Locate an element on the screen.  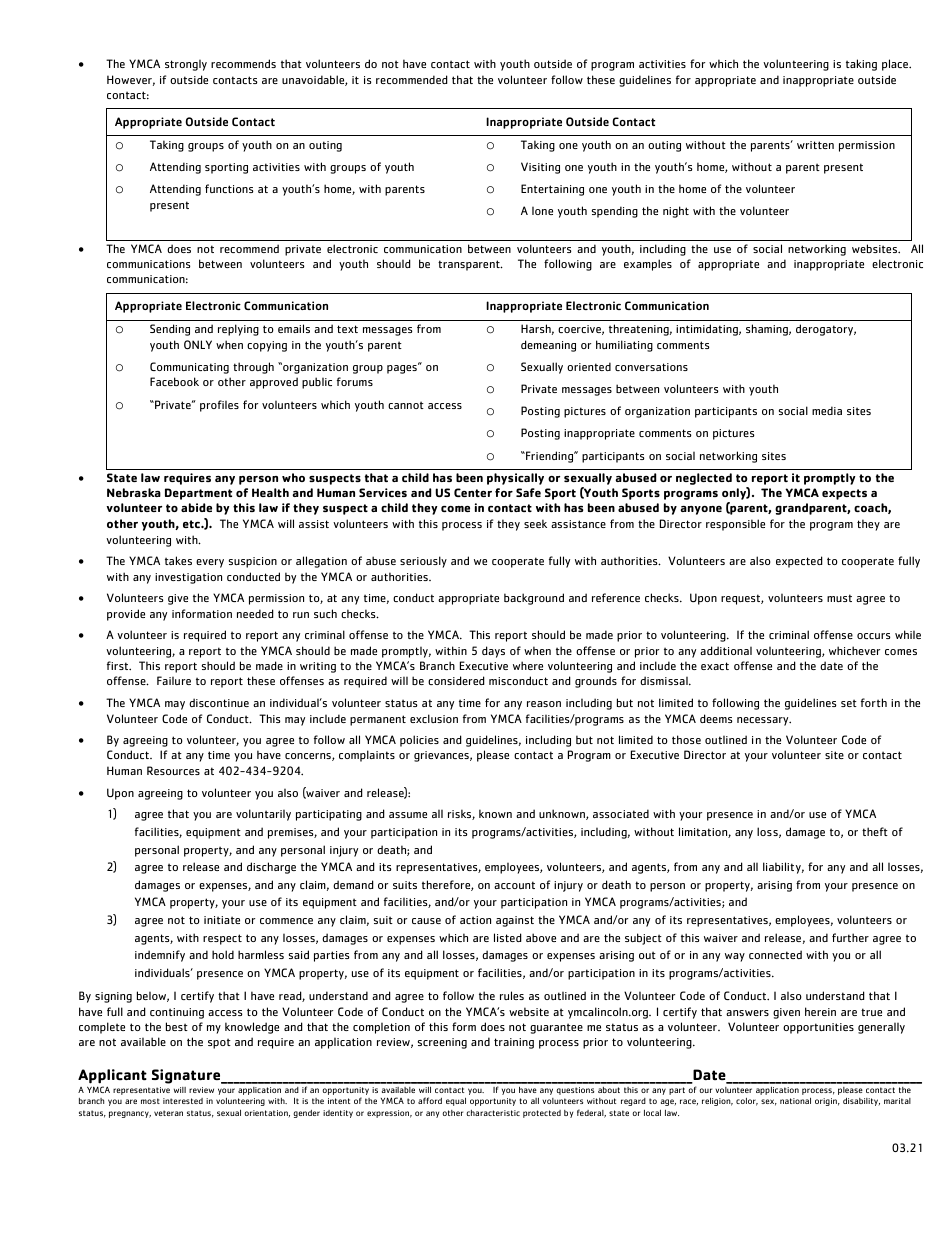
reason is located at coordinates (544, 704).
